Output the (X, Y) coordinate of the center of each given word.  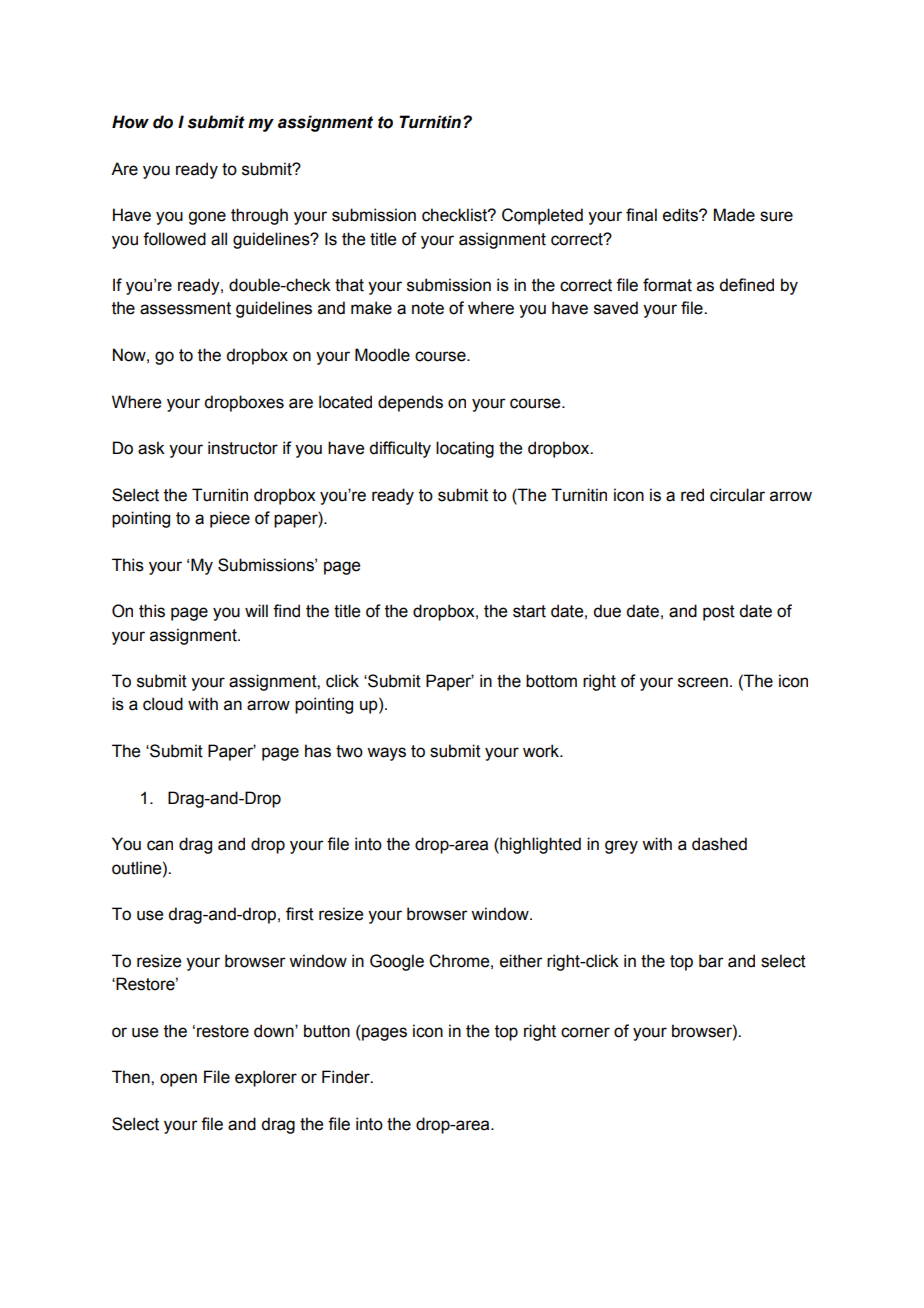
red (692, 495)
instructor (243, 448)
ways (386, 754)
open (178, 1080)
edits (681, 215)
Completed (542, 216)
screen (703, 682)
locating (465, 449)
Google (397, 962)
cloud (163, 704)
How (130, 122)
